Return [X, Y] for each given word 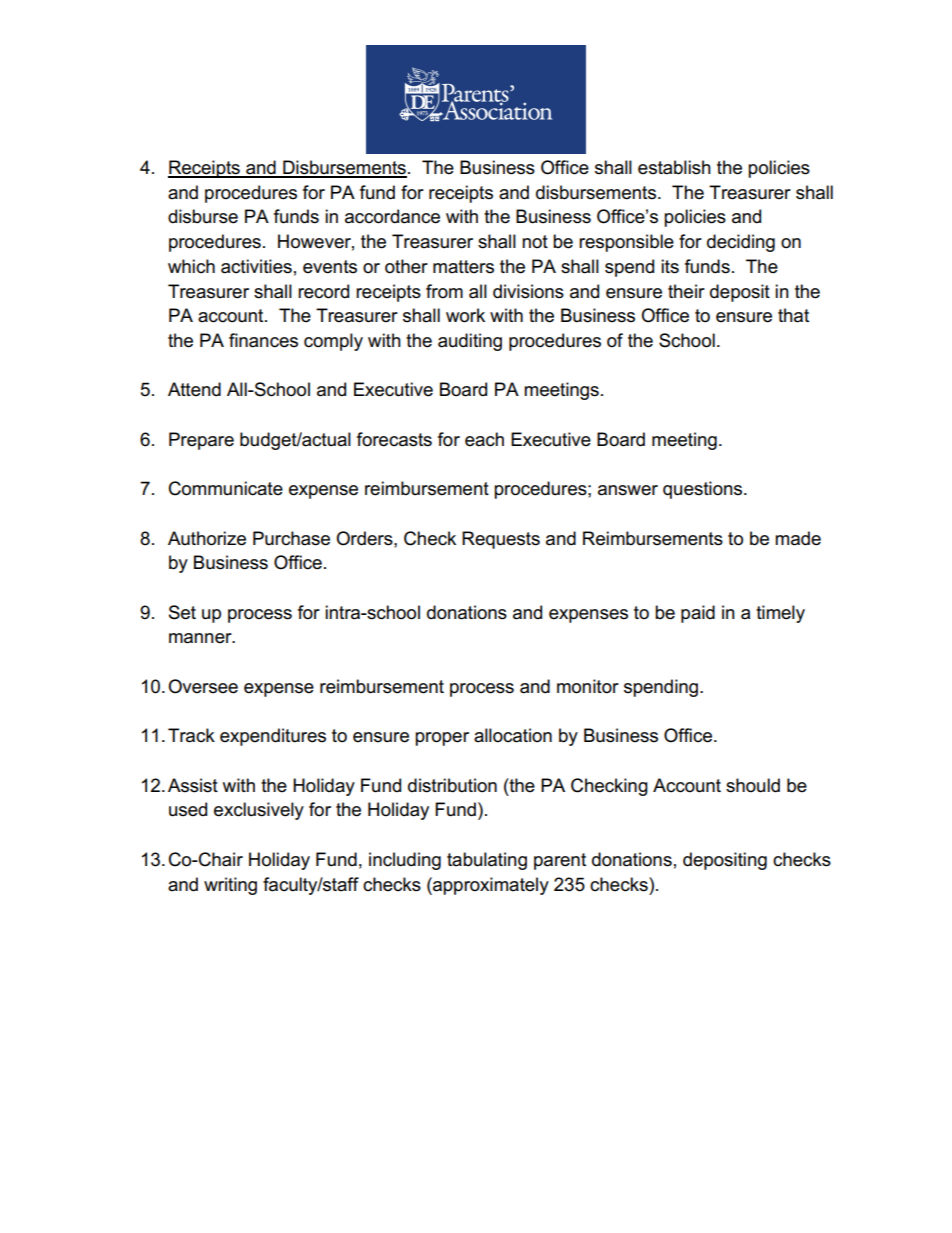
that [793, 315]
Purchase [291, 538]
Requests [501, 540]
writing [230, 886]
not [535, 242]
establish [674, 167]
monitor [588, 686]
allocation [513, 735]
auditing [470, 342]
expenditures [273, 737]
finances [263, 340]
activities [256, 266]
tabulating [487, 861]
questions [704, 490]
